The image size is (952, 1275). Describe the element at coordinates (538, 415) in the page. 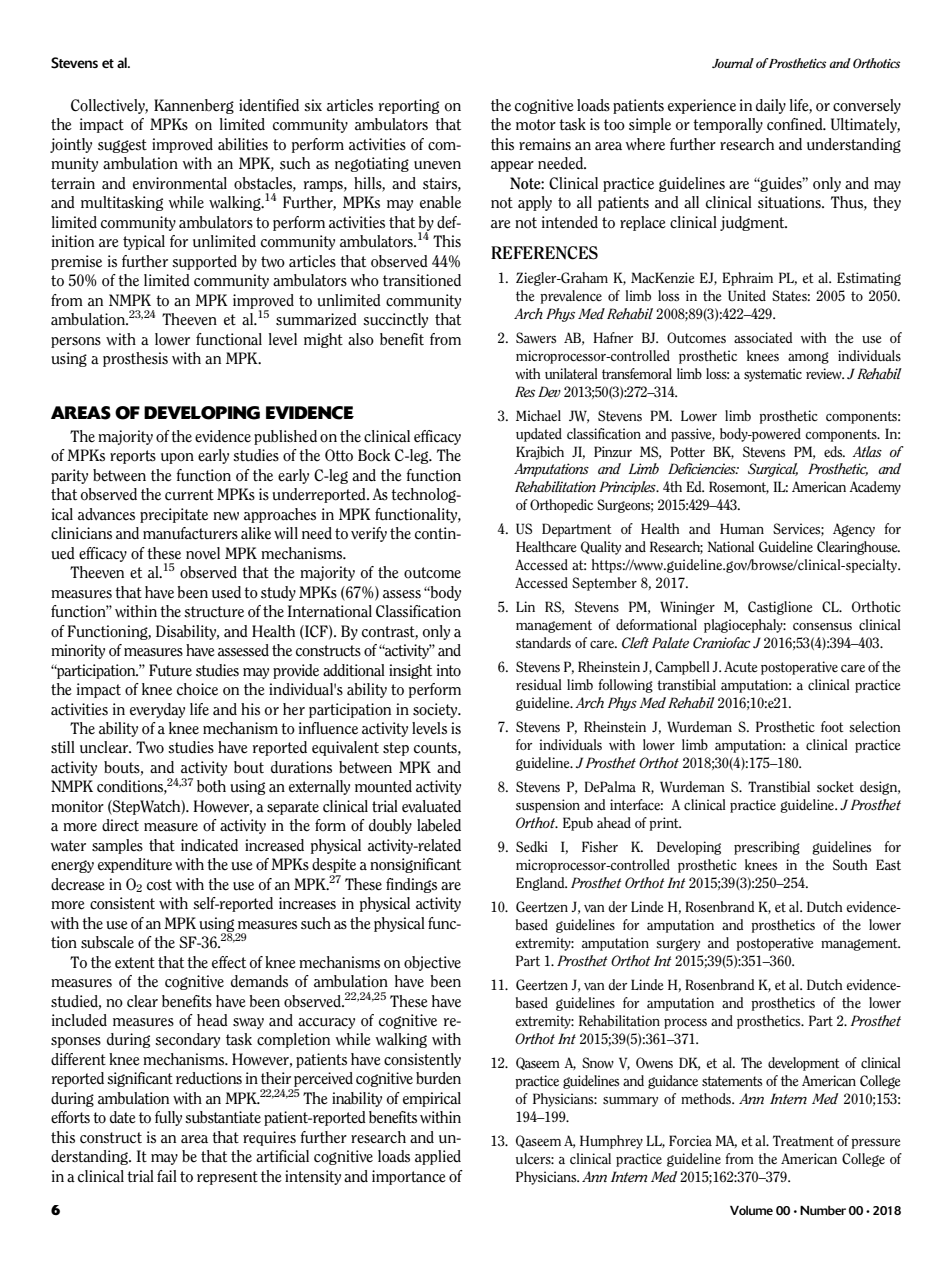

I see `Michael` at that location.
